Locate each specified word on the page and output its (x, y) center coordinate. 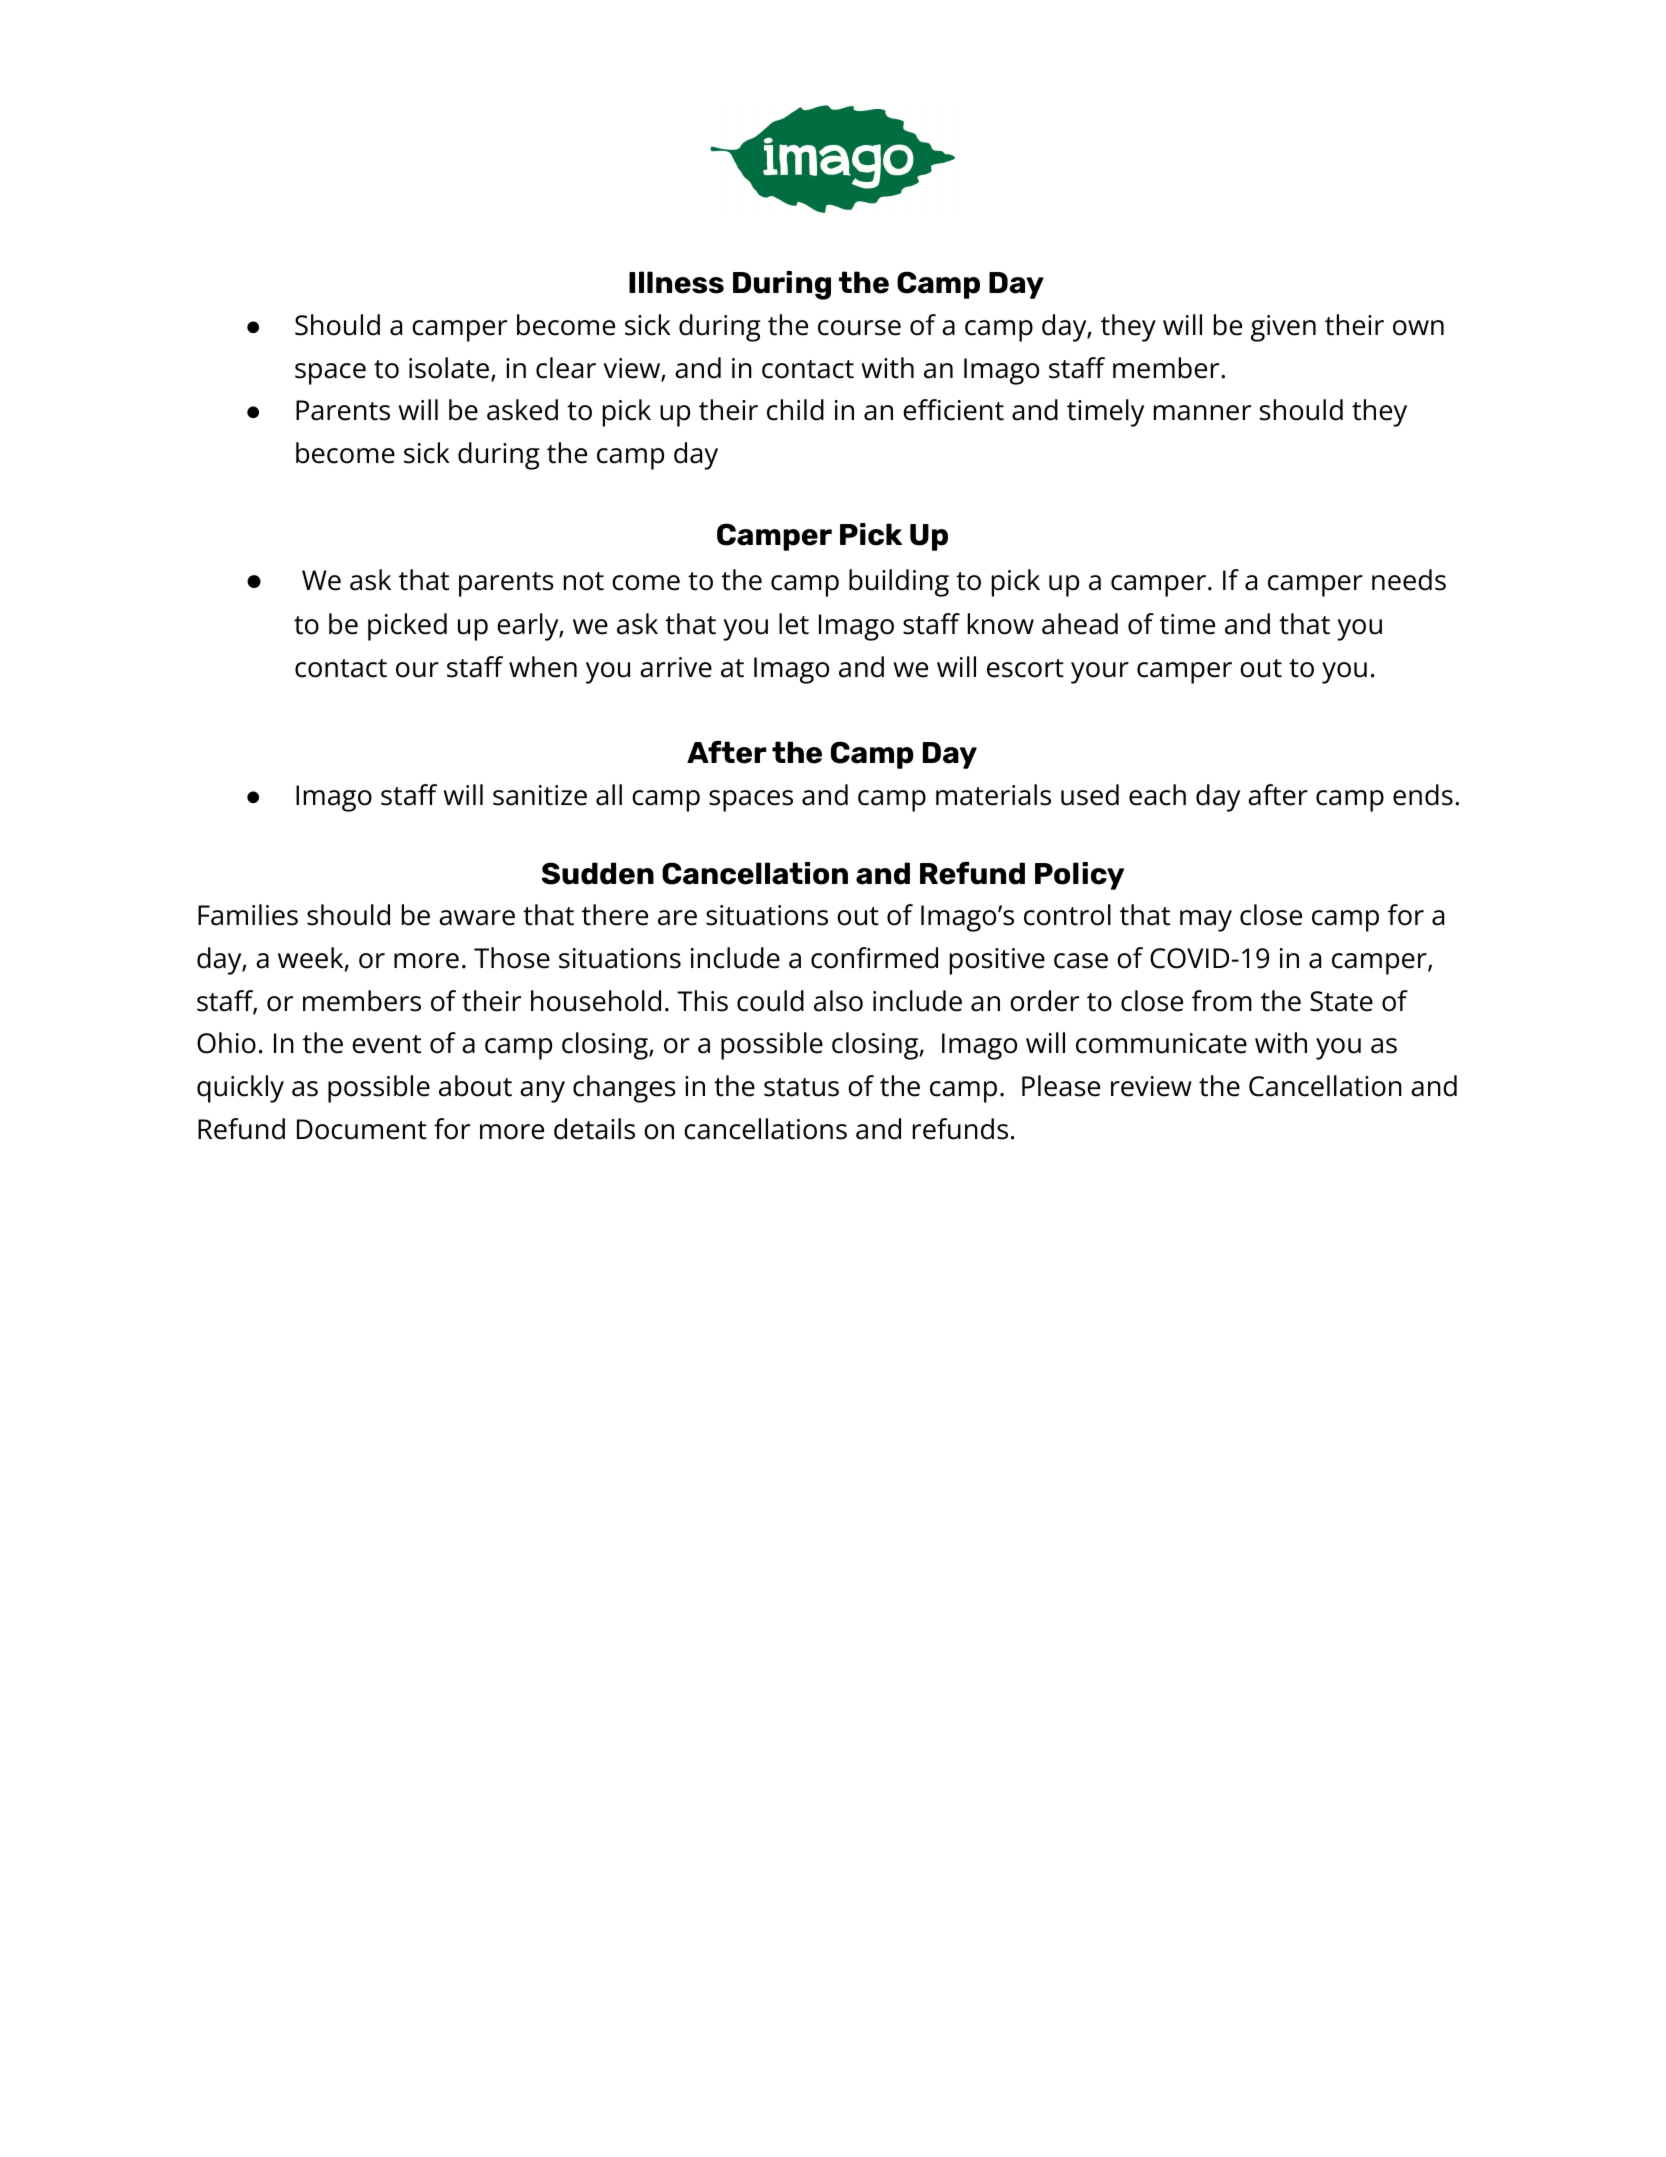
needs (1409, 580)
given (1283, 328)
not (584, 581)
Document (362, 1129)
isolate (449, 368)
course (859, 328)
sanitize (540, 795)
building (899, 583)
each (1157, 795)
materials (993, 795)
